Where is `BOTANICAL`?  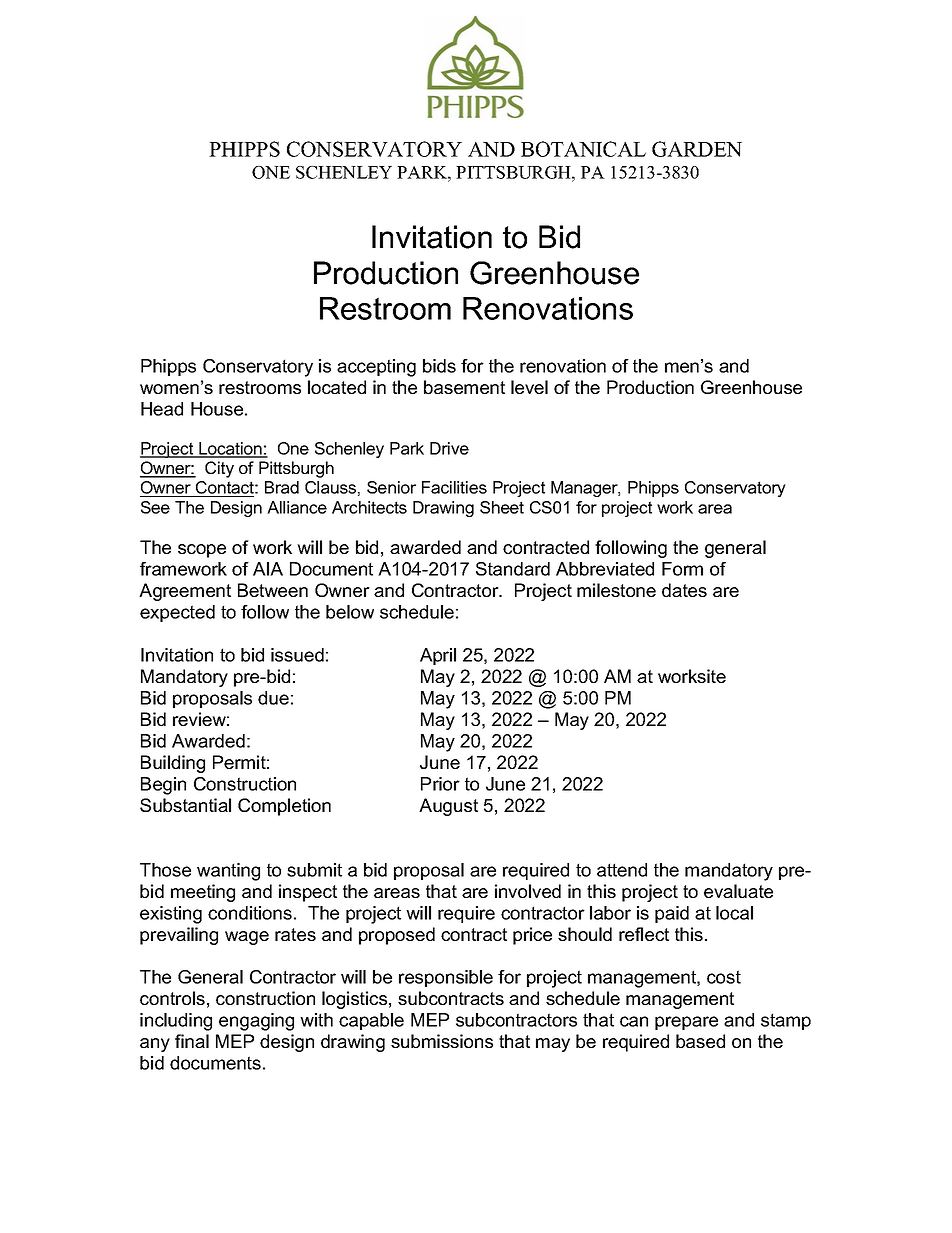
BOTANICAL is located at coordinates (583, 149).
